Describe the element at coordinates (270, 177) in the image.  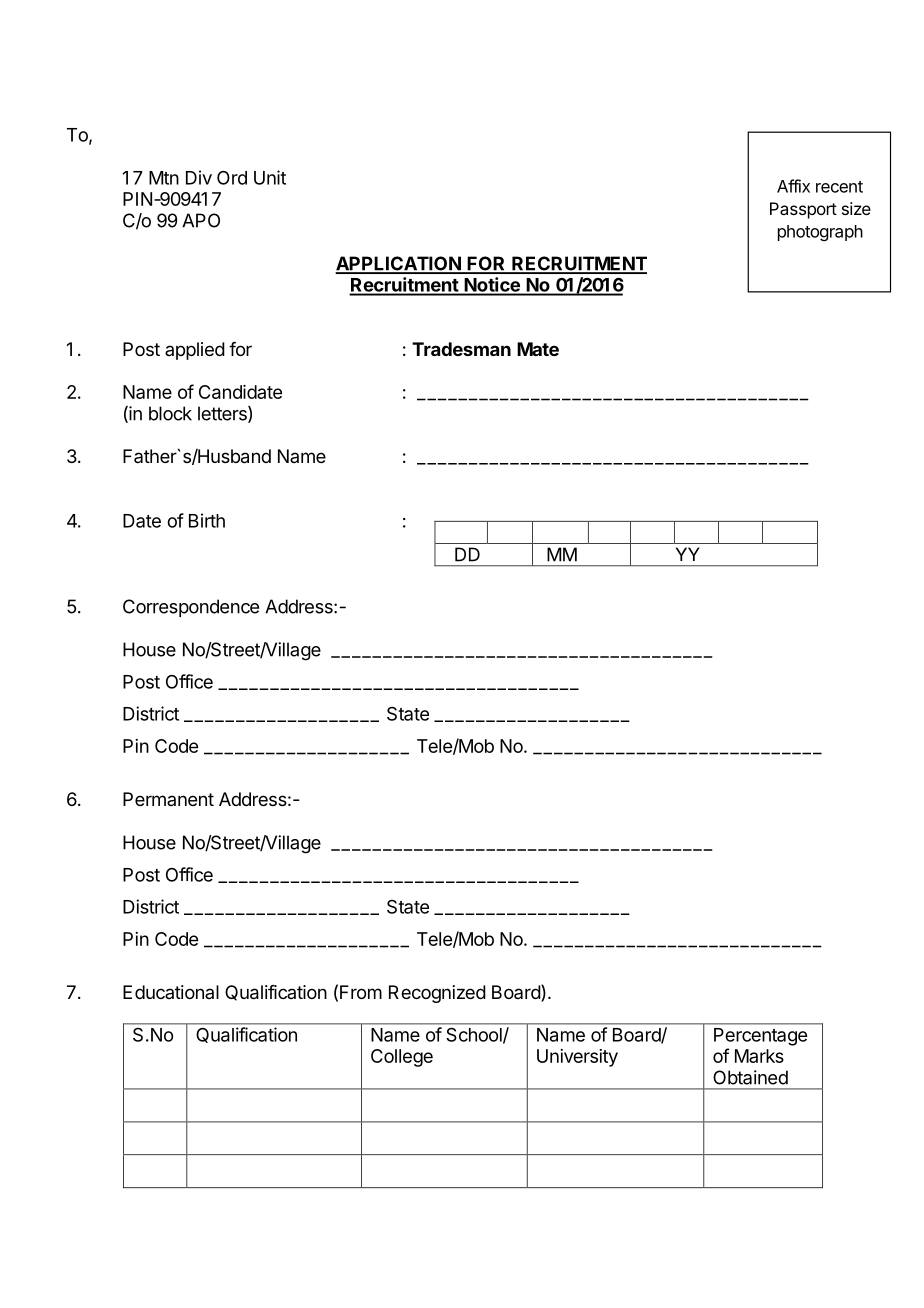
I see `Unit` at that location.
